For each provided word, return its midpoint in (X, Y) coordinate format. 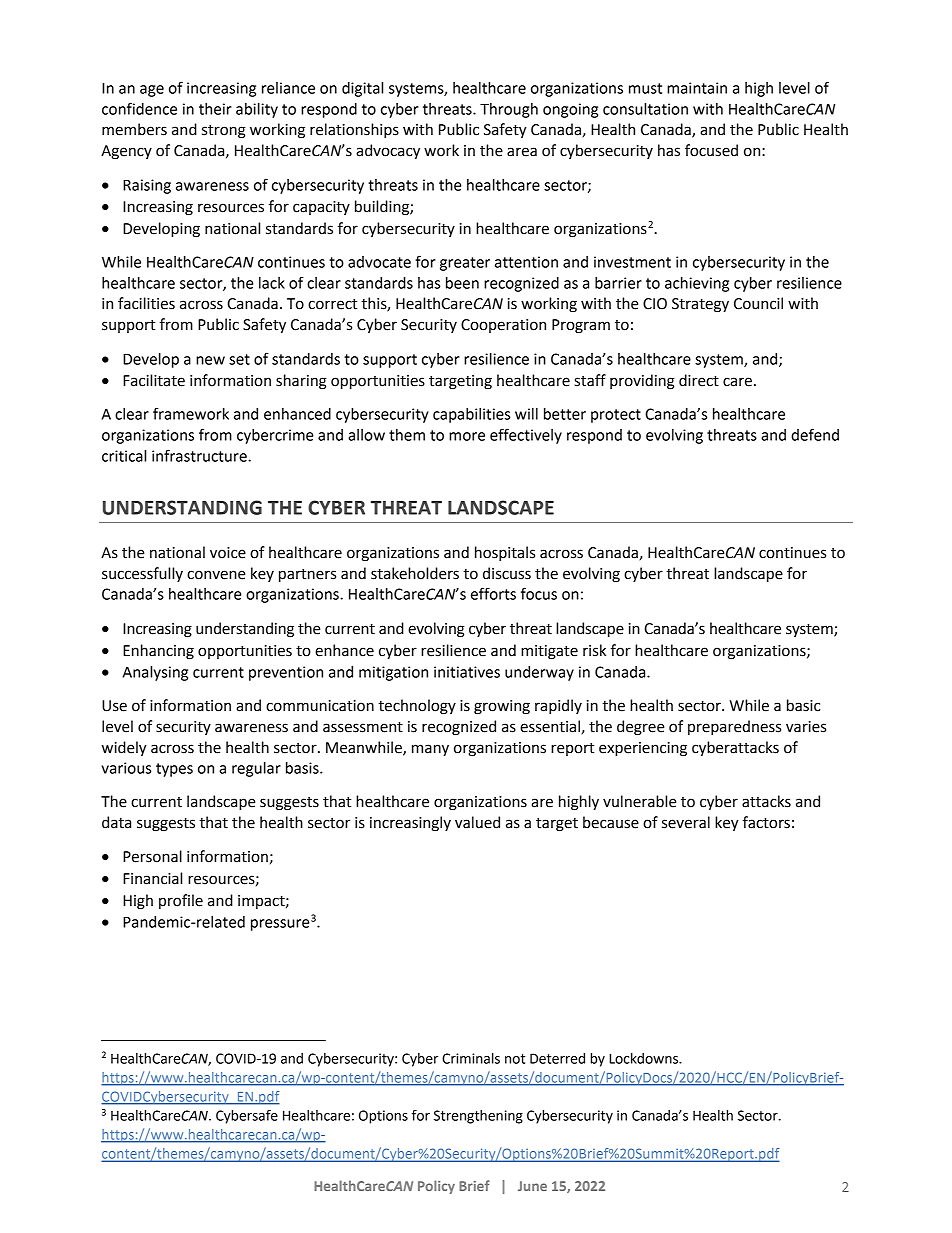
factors (766, 822)
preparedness (734, 727)
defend (815, 434)
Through (509, 110)
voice (228, 553)
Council (758, 303)
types (174, 770)
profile (181, 901)
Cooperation (503, 326)
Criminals (471, 1058)
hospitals (505, 553)
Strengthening (478, 1117)
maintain (697, 88)
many (430, 750)
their (215, 109)
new (210, 360)
